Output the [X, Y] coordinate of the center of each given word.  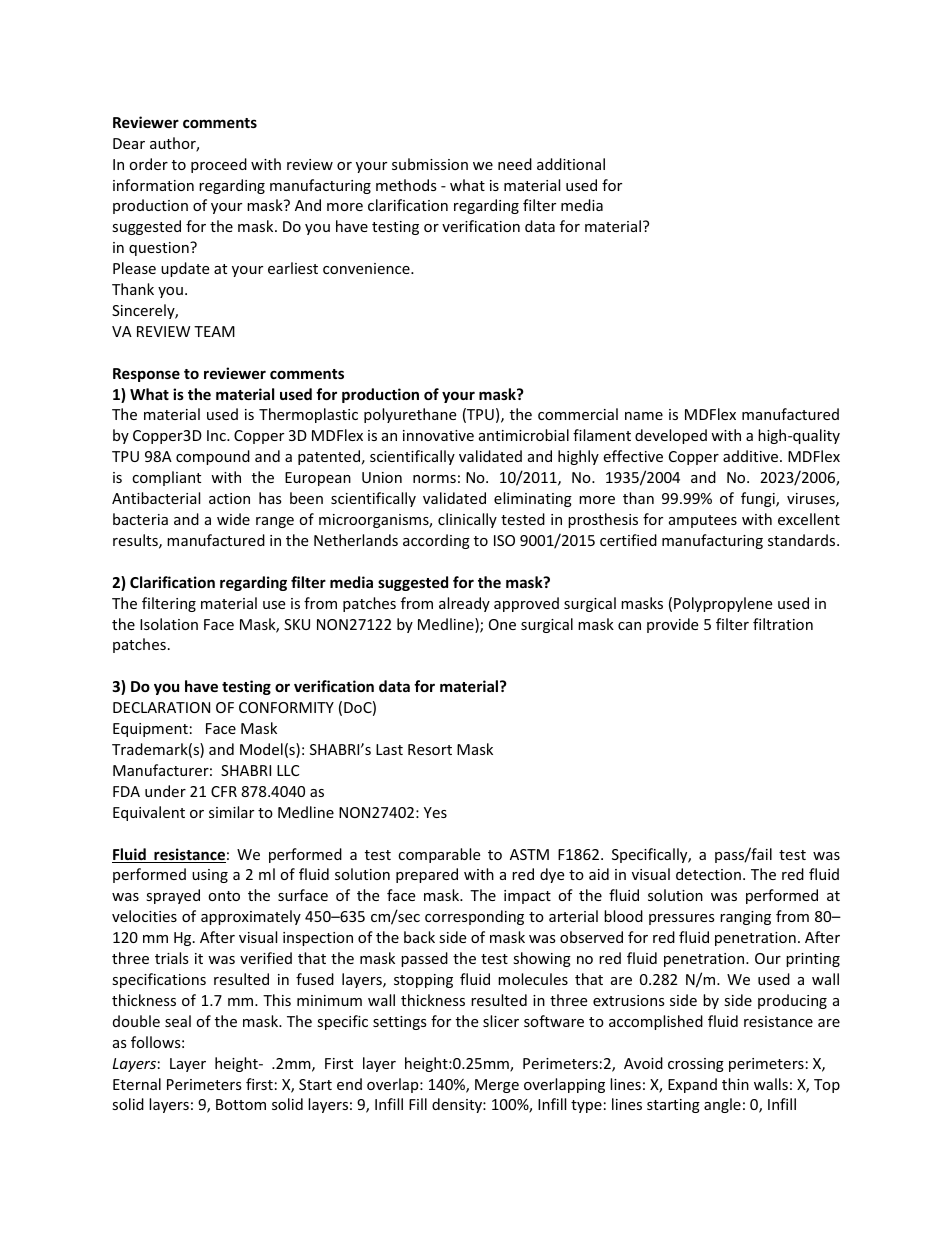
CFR [224, 791]
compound [213, 457]
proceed [219, 165]
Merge [497, 1086]
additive [752, 456]
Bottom [241, 1104]
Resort [430, 749]
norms [434, 479]
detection [708, 874]
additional [571, 164]
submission [430, 164]
